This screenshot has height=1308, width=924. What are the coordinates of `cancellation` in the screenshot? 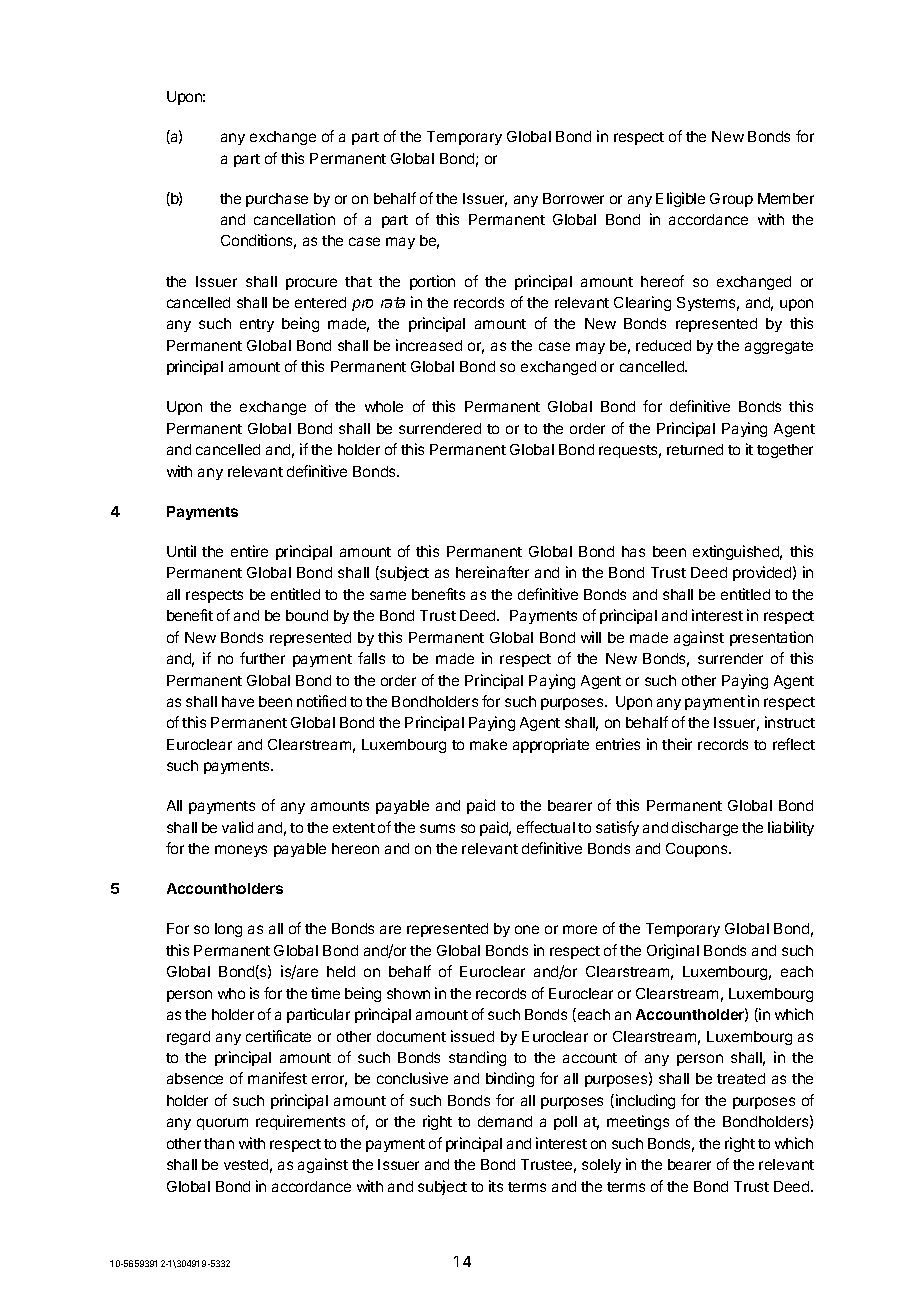 It's located at (294, 219).
